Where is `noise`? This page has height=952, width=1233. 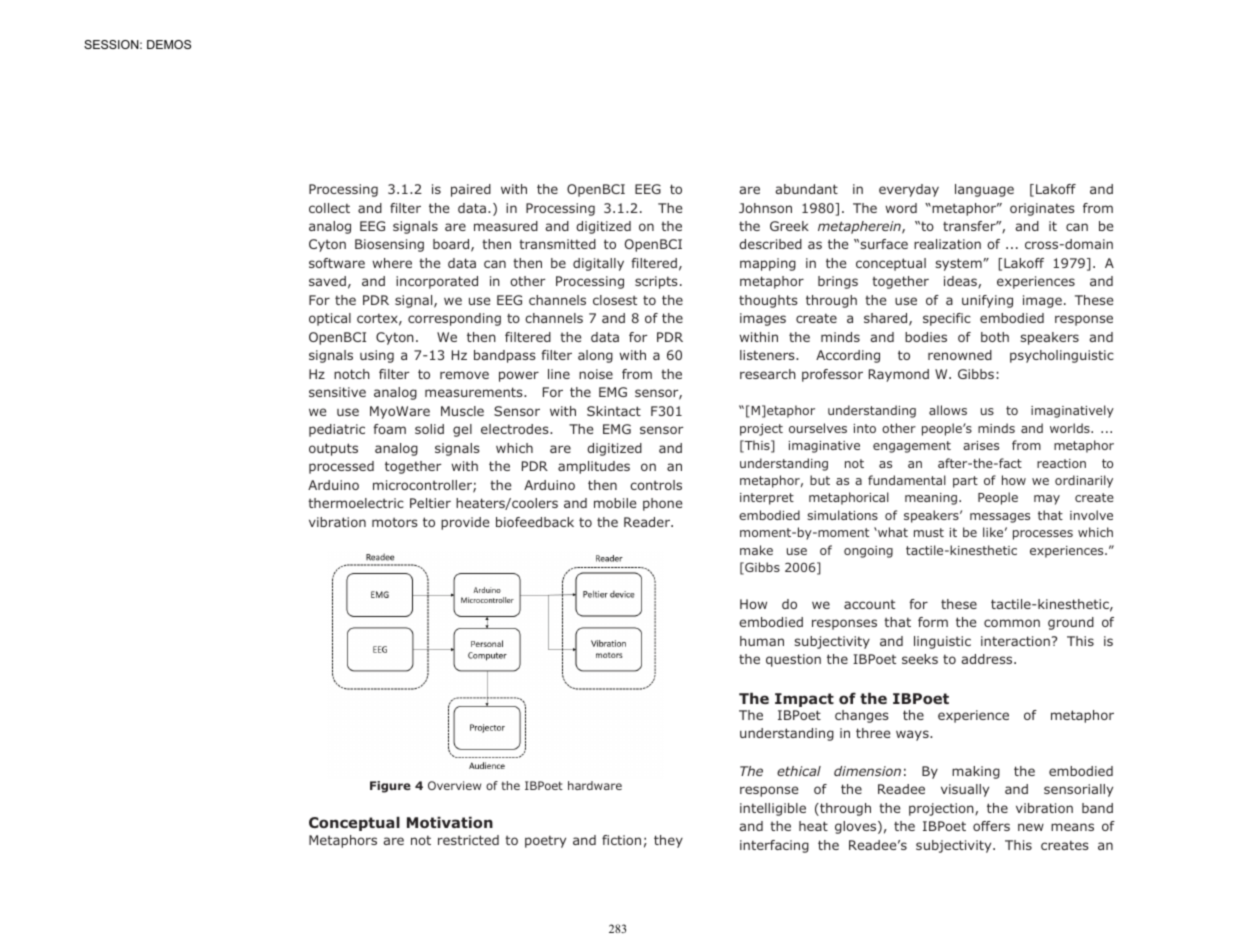
noise is located at coordinates (596, 374).
